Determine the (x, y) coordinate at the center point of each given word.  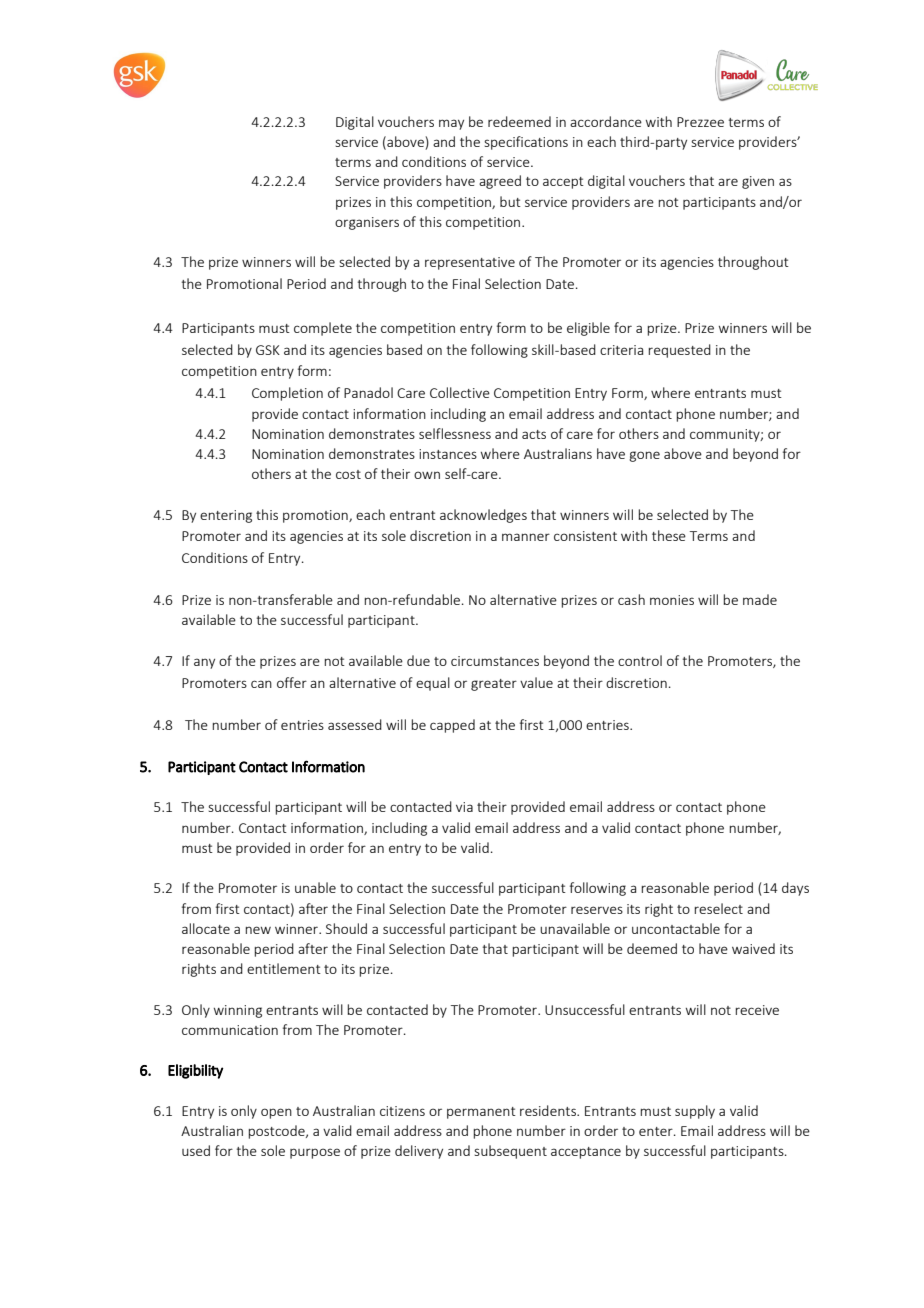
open (276, 1113)
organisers (367, 223)
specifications (526, 143)
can (261, 684)
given (758, 182)
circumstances (495, 661)
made (760, 599)
